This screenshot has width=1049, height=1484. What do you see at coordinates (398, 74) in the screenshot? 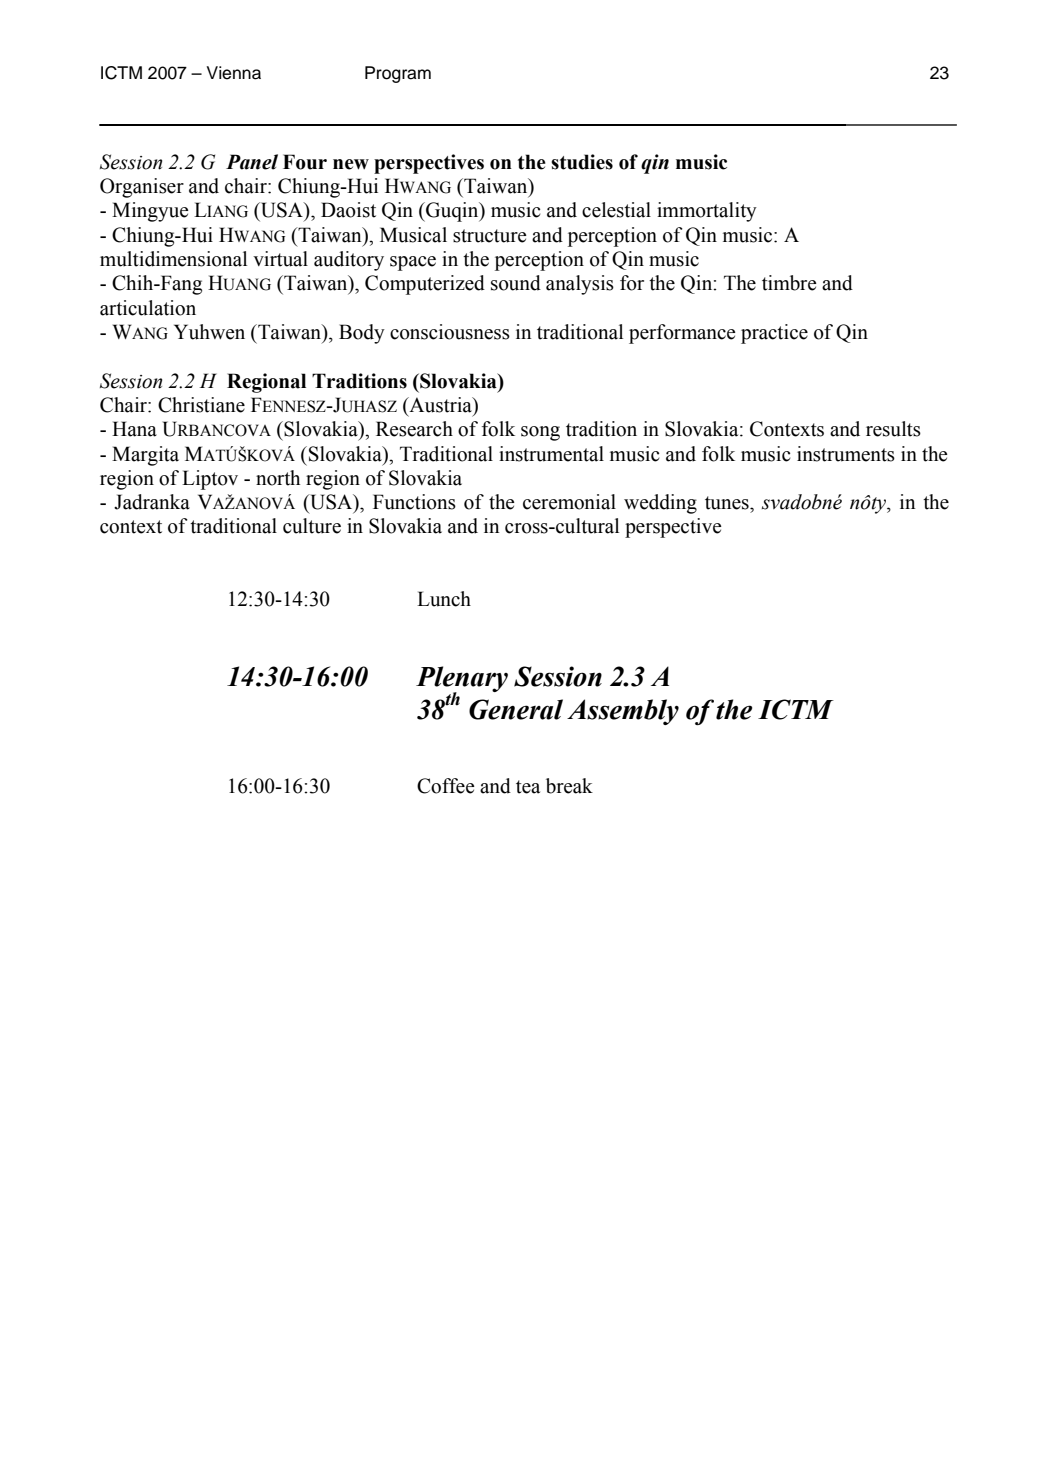
I see `Program` at bounding box center [398, 74].
